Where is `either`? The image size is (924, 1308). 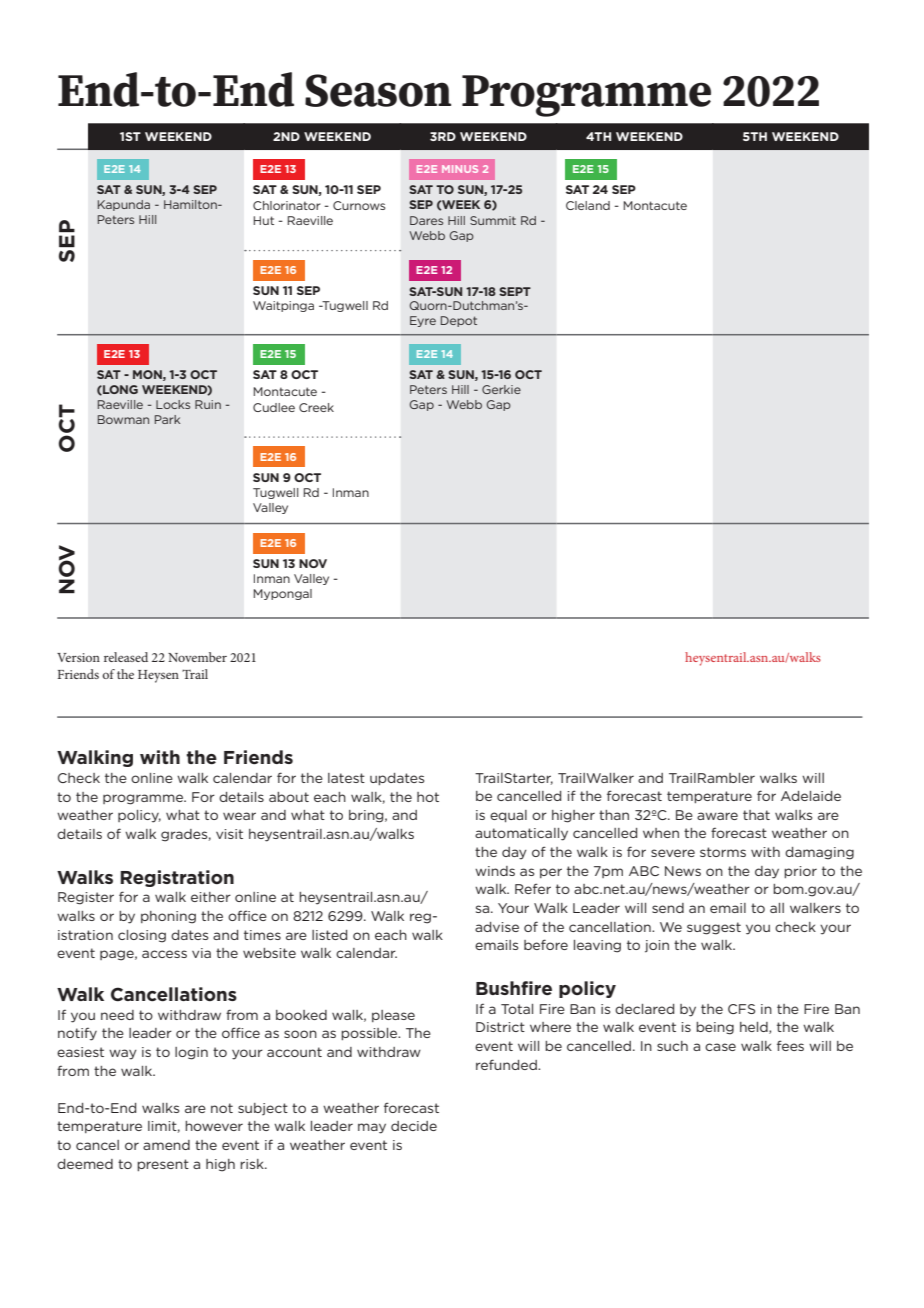 either is located at coordinates (211, 897).
